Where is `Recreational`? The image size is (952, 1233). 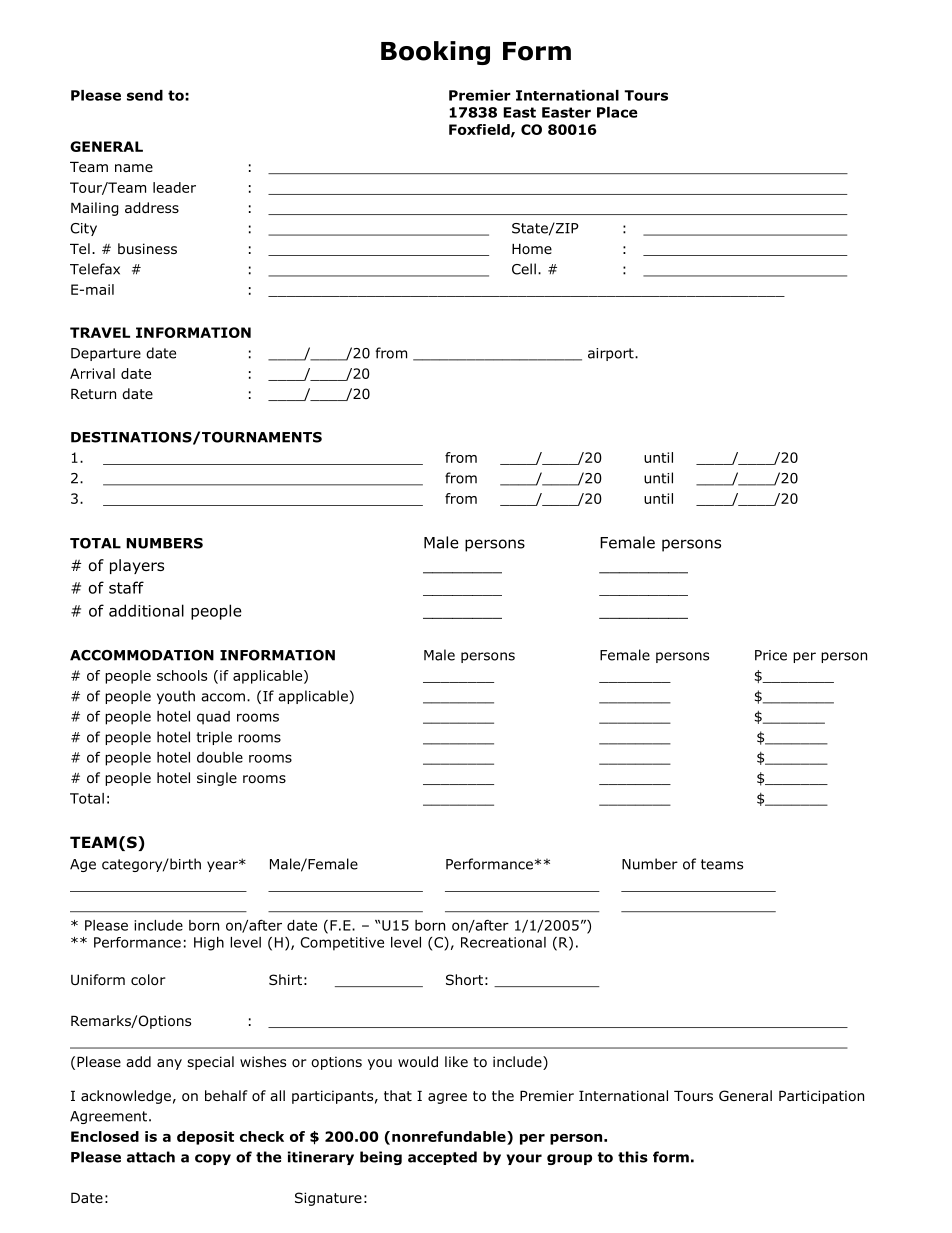 Recreational is located at coordinates (503, 942).
